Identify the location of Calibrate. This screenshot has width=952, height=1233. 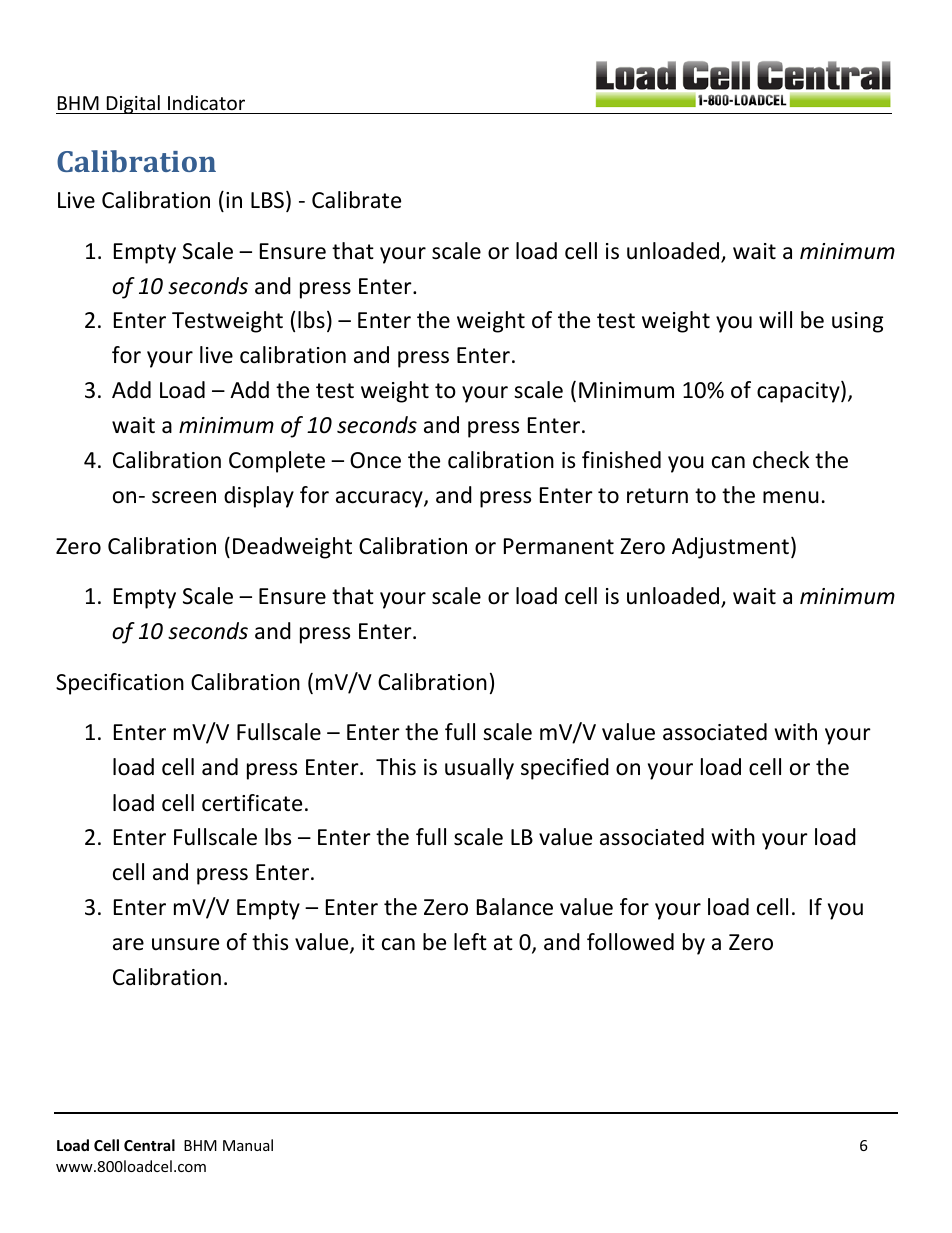
(356, 200).
